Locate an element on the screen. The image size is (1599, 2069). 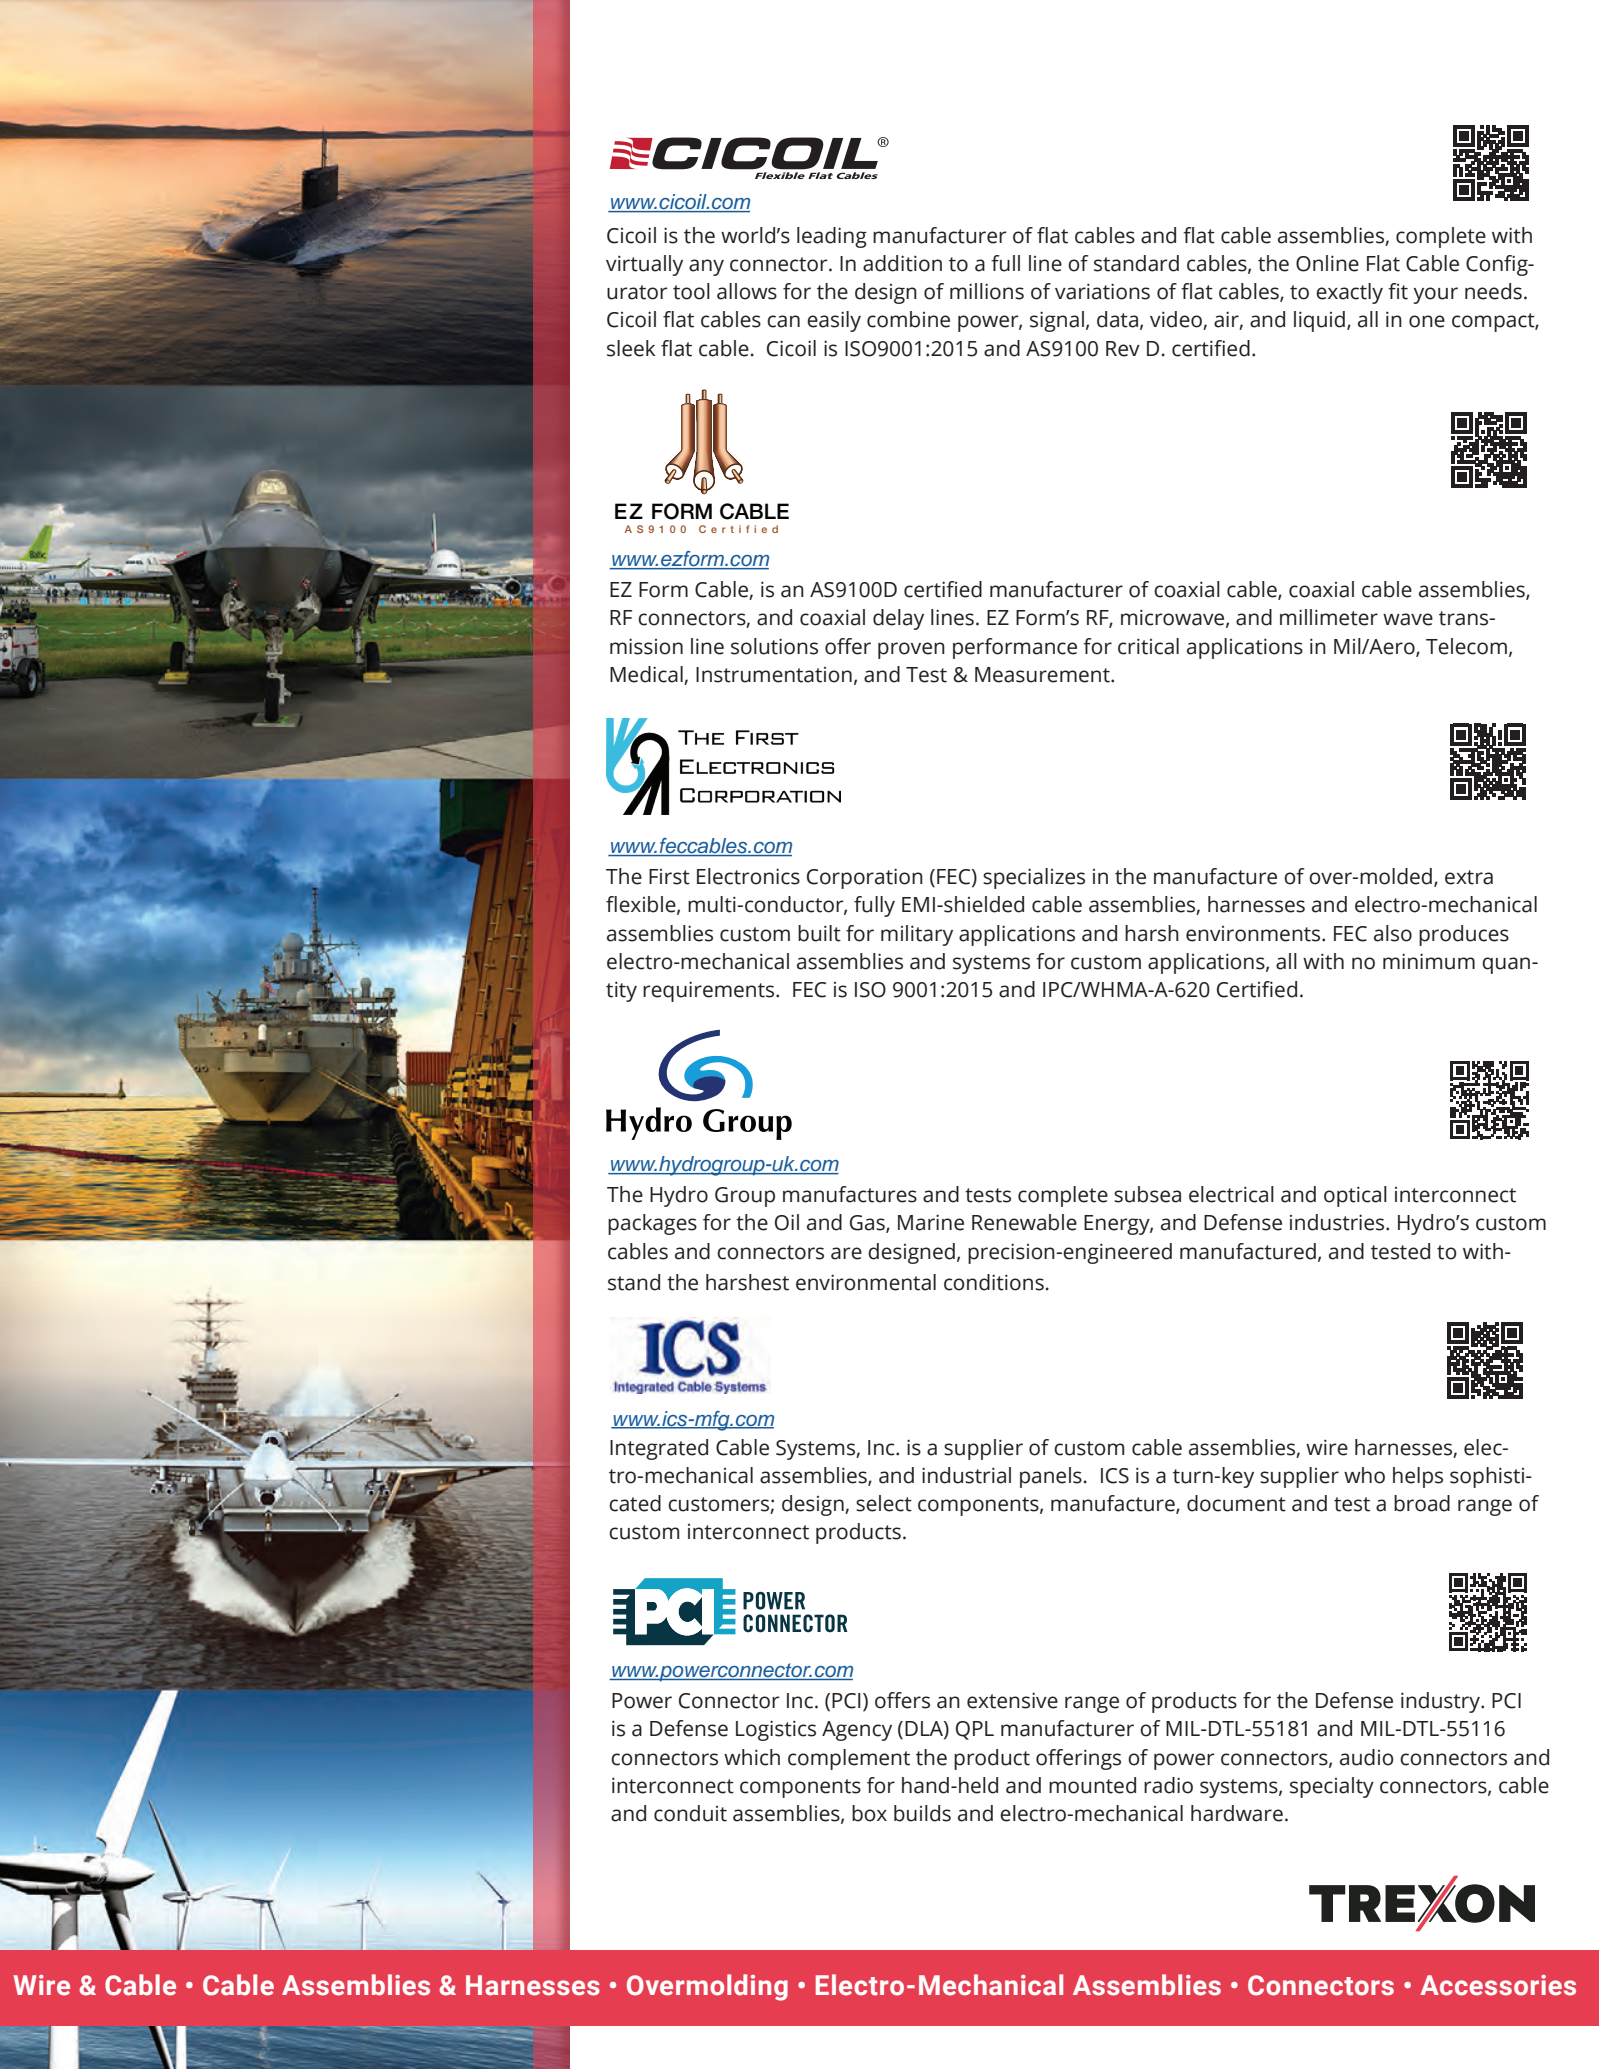
subsea is located at coordinates (1147, 1194).
